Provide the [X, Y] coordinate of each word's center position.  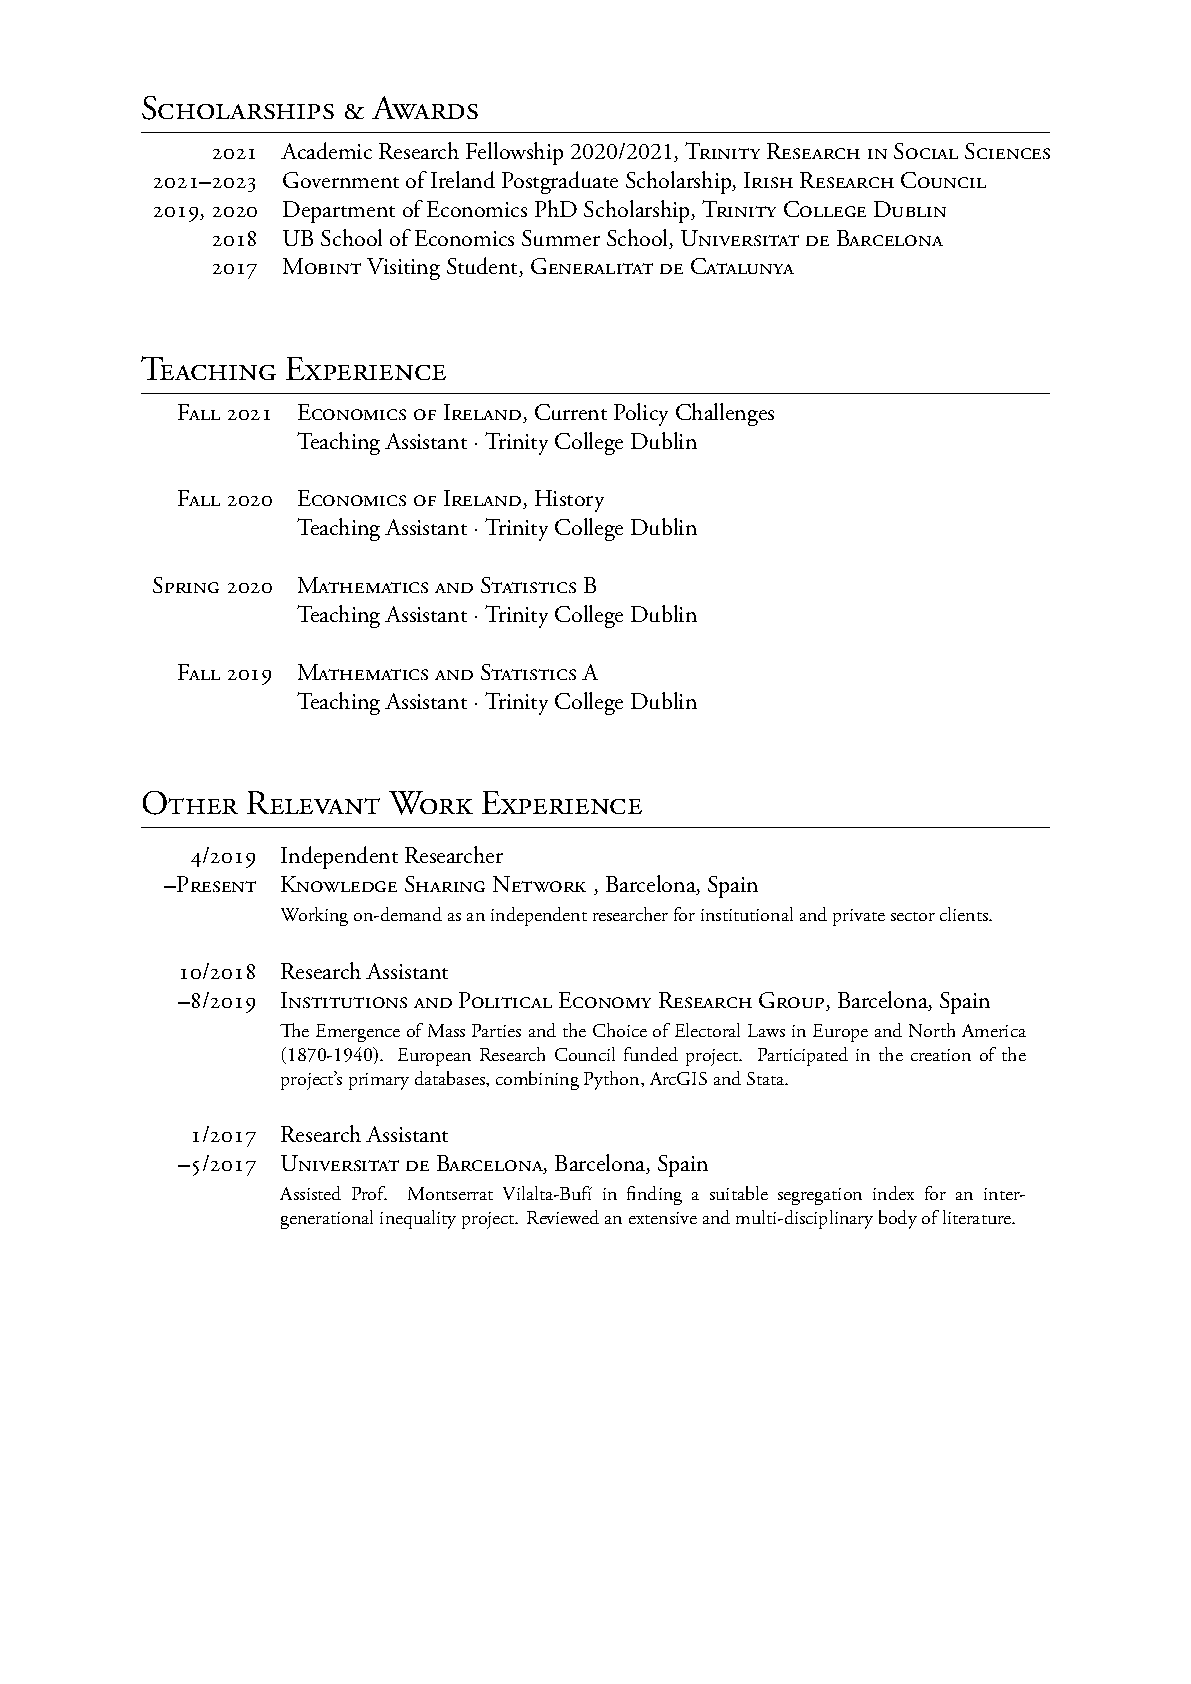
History [569, 501]
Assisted [310, 1193]
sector [913, 916]
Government [341, 180]
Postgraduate [560, 182]
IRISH [768, 180]
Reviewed [563, 1217]
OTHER [190, 803]
